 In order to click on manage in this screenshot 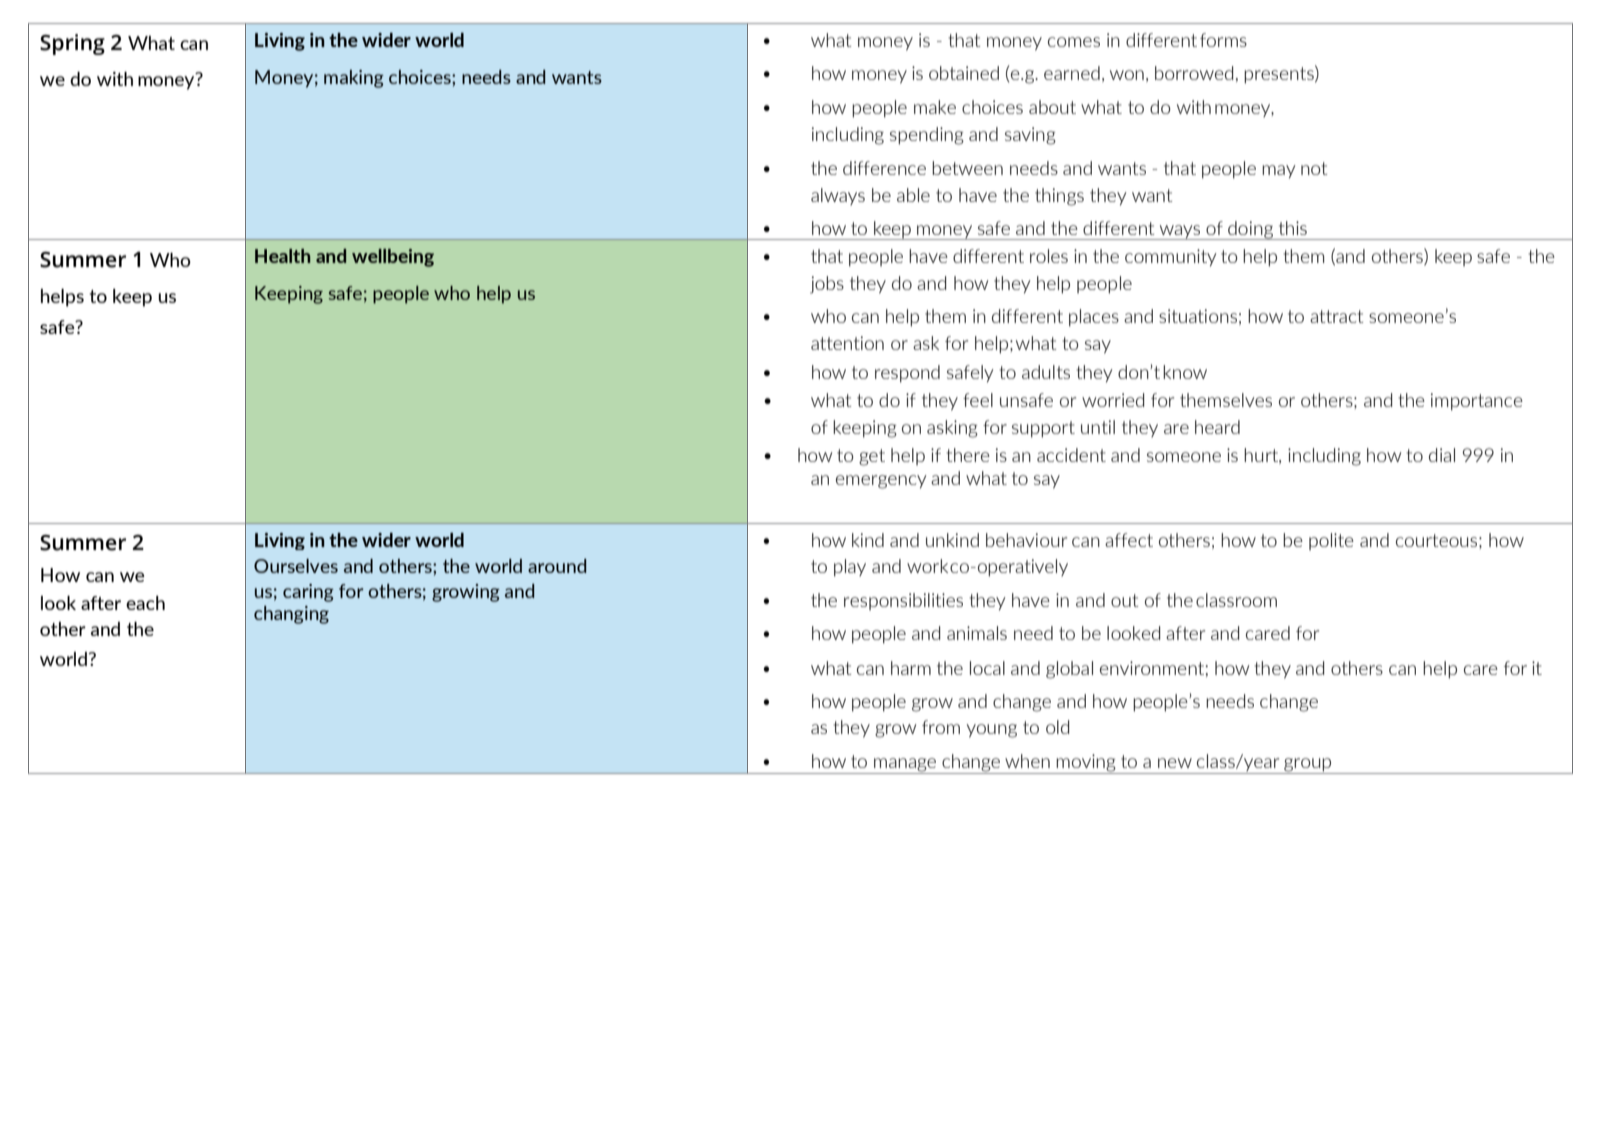, I will do `click(905, 766)`.
